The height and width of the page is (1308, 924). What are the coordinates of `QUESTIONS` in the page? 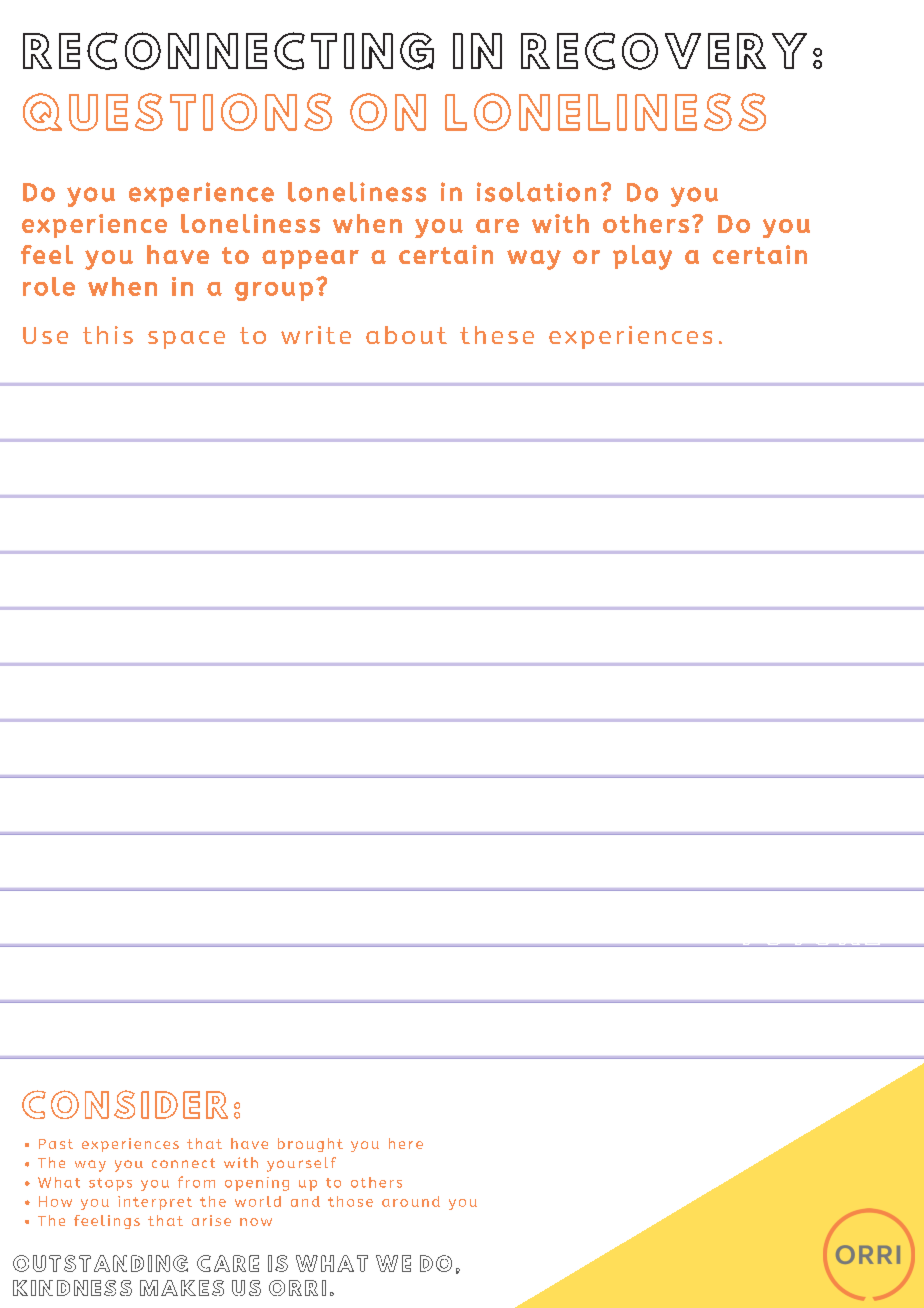 It's located at (177, 112).
